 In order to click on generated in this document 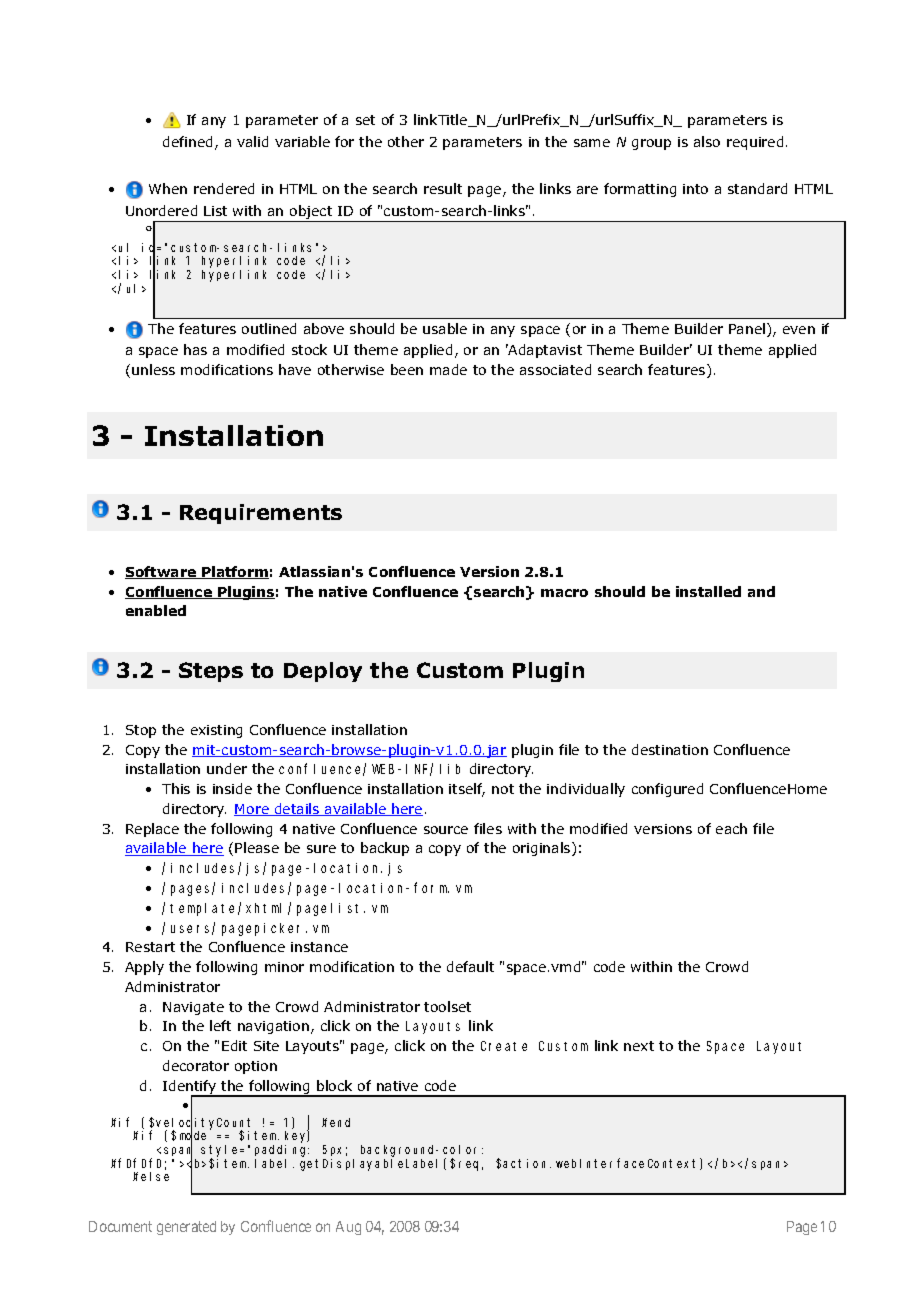, I will do `click(186, 1228)`.
